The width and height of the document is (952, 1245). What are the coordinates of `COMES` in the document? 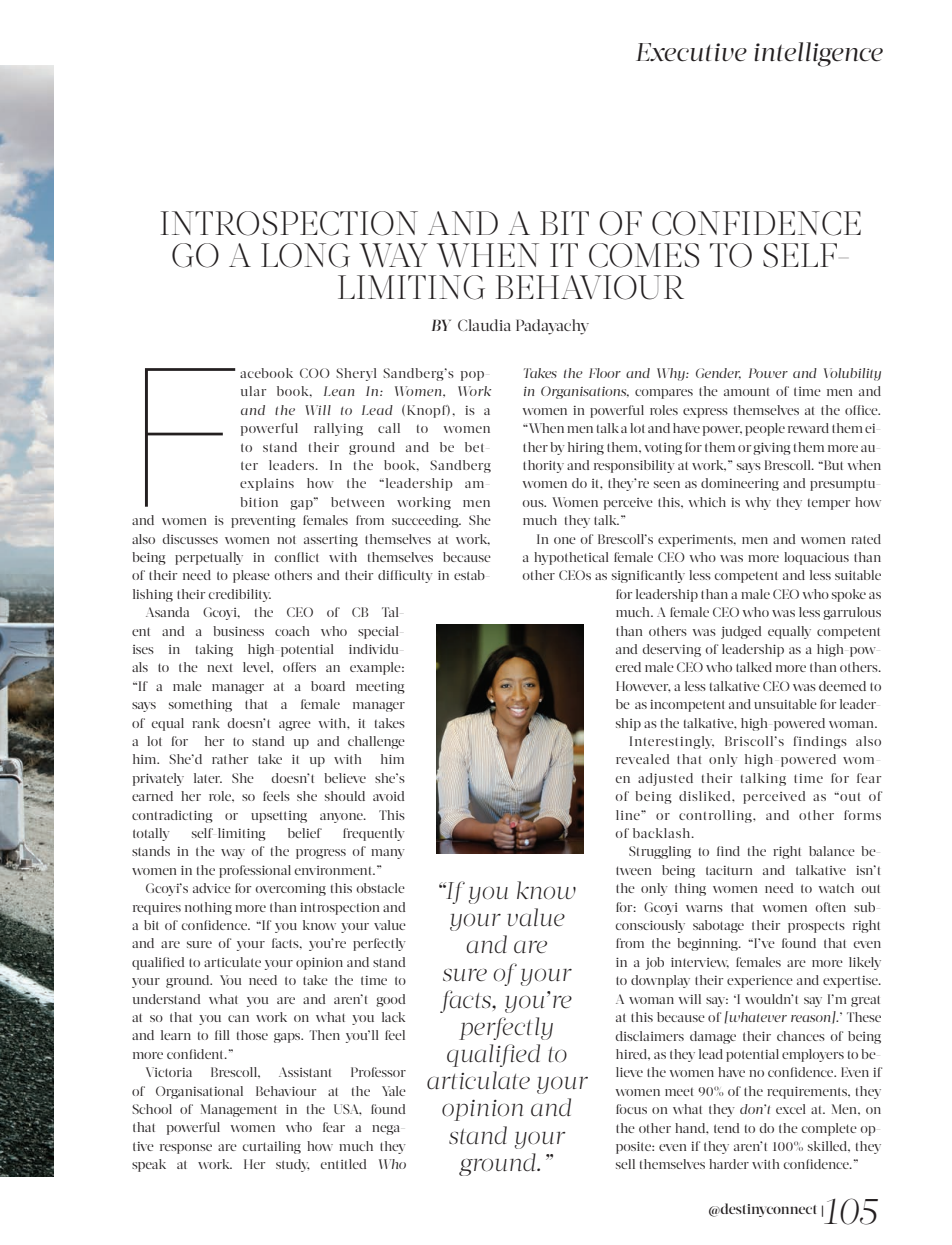 It's located at (644, 255).
